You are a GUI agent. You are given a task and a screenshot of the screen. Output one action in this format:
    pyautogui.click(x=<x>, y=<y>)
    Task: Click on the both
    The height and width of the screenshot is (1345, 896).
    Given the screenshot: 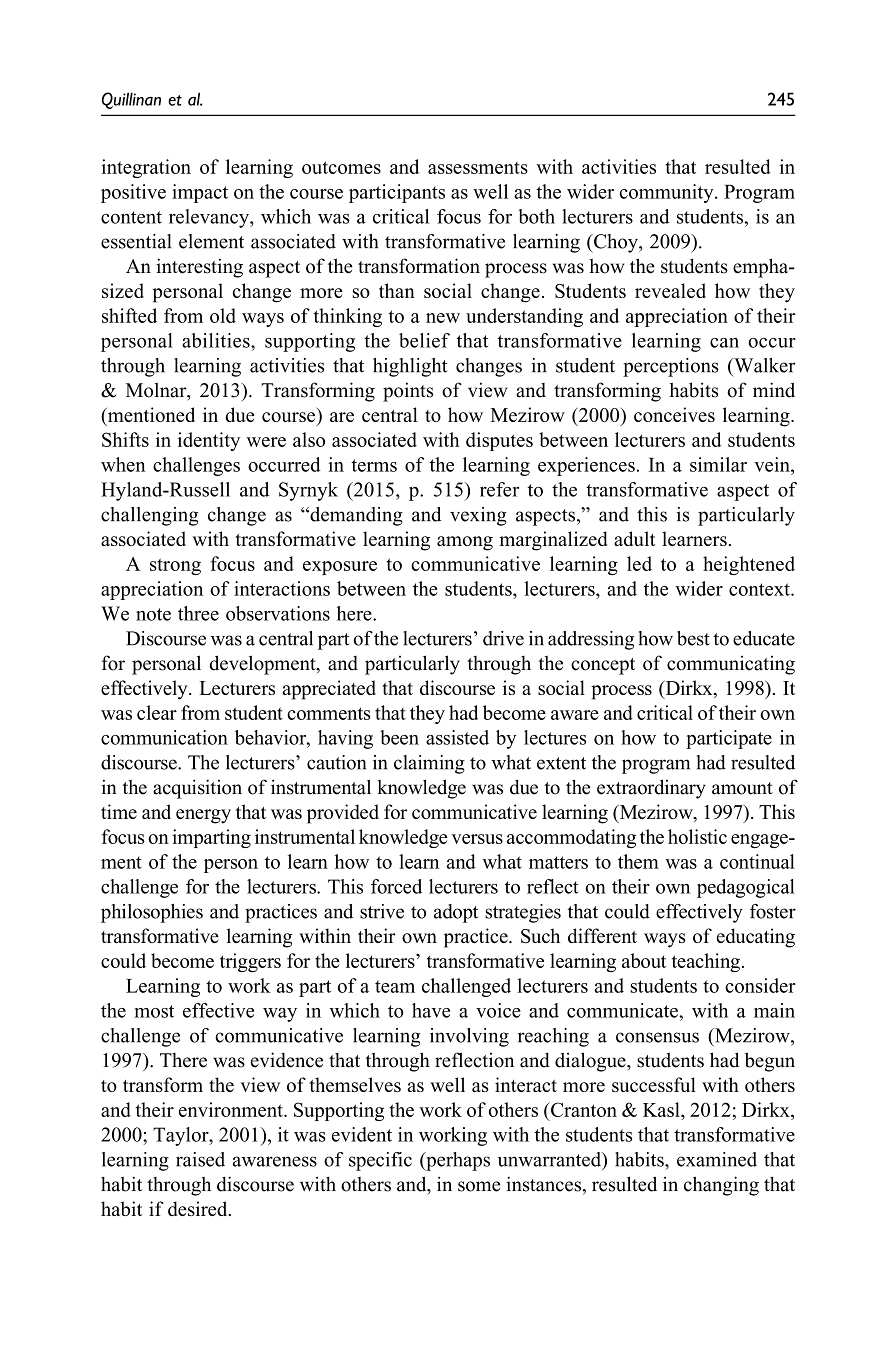 What is the action you would take?
    pyautogui.click(x=536, y=216)
